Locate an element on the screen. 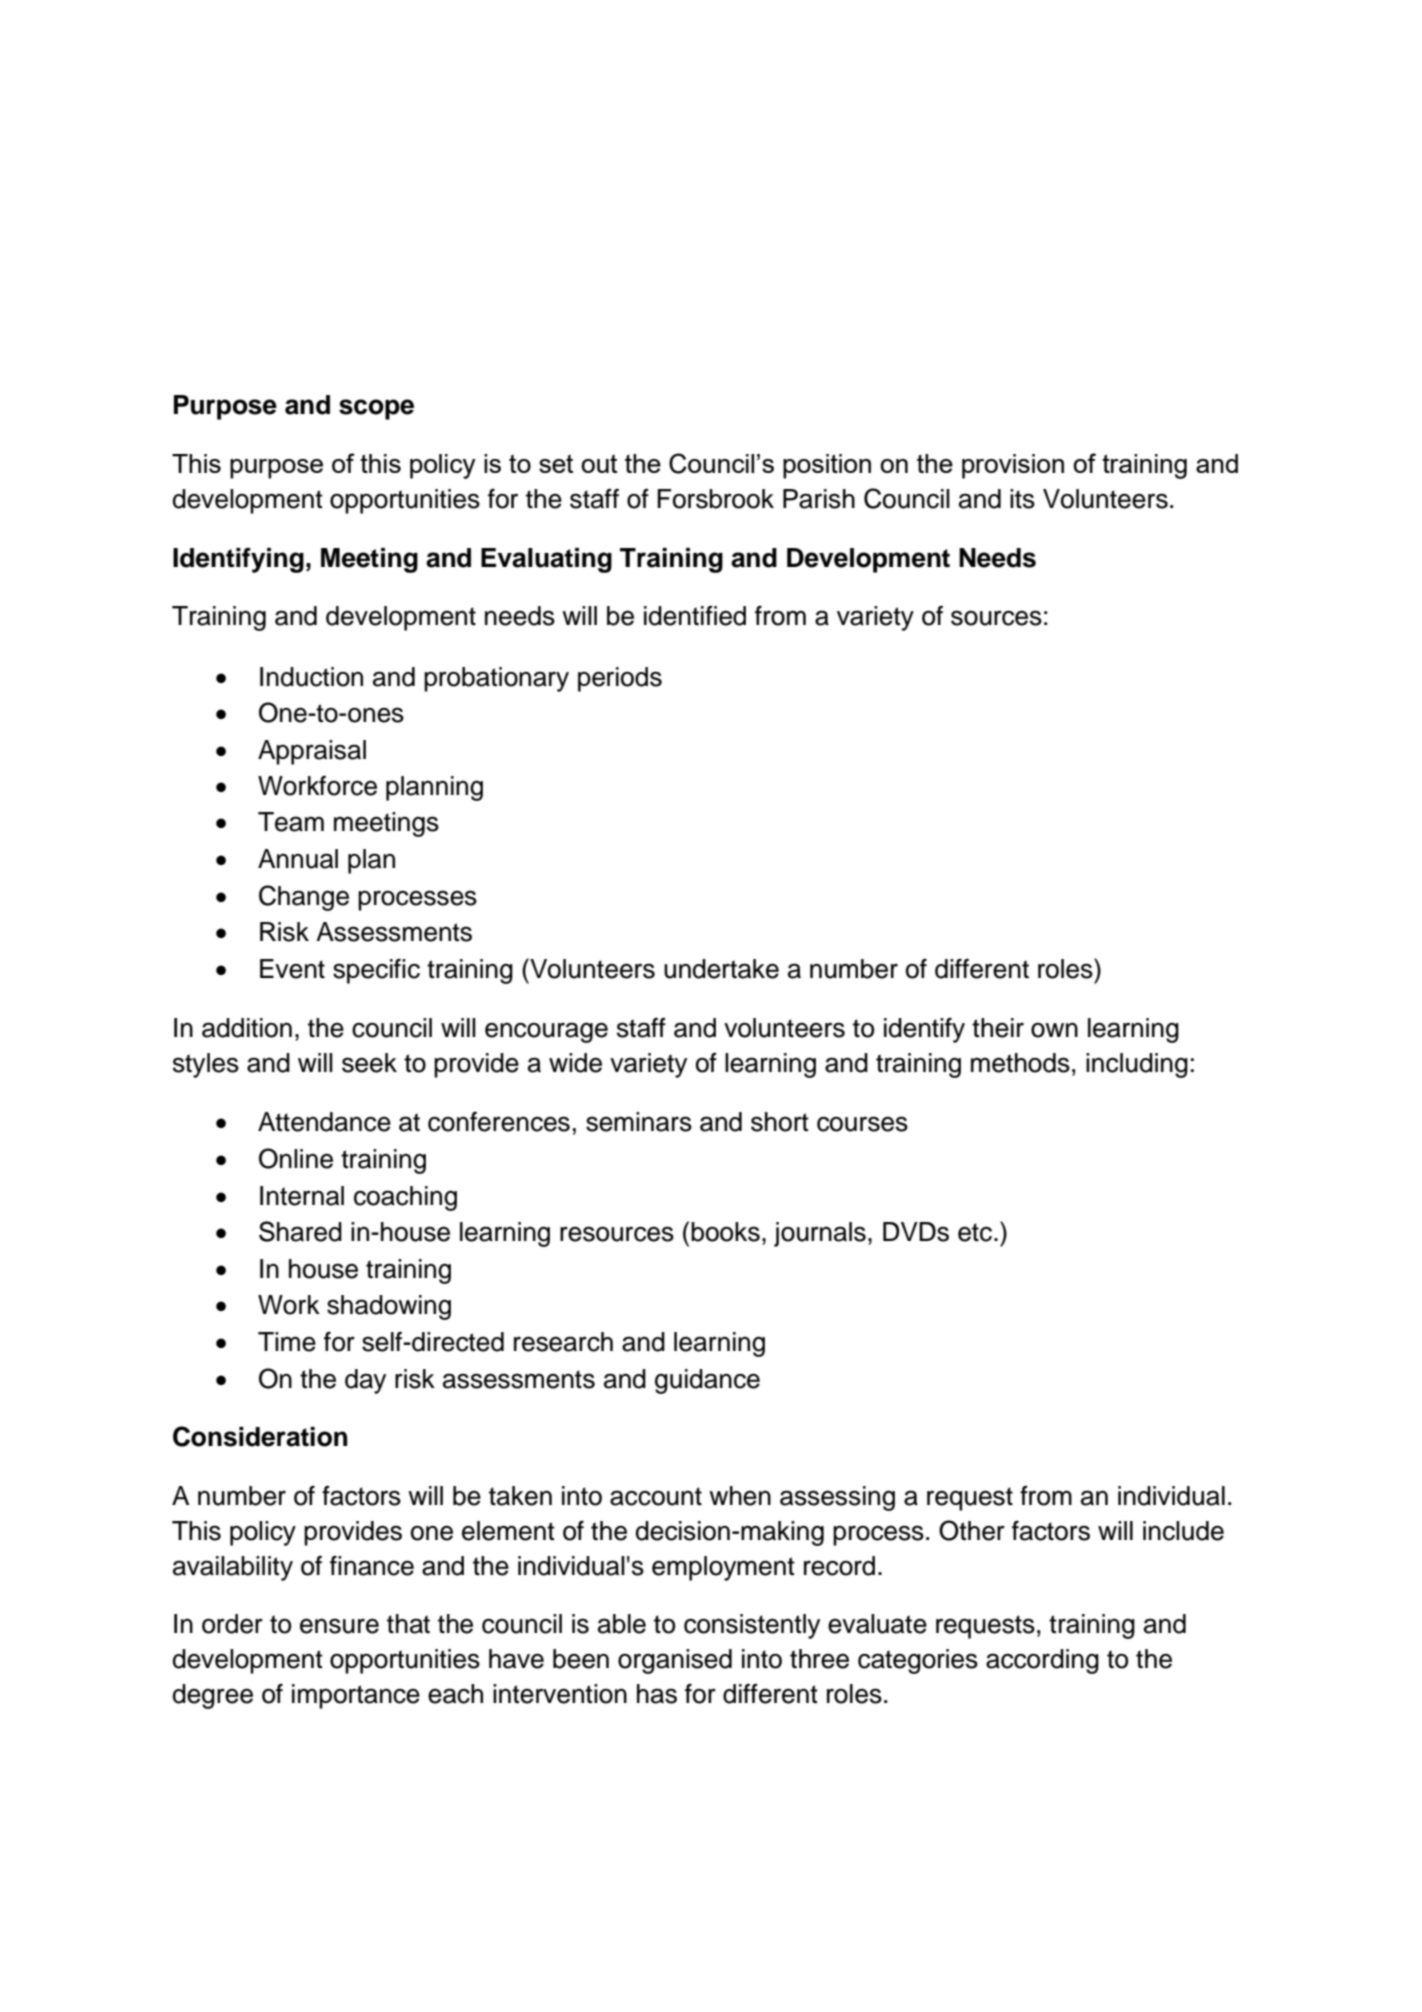  seek is located at coordinates (369, 1063).
